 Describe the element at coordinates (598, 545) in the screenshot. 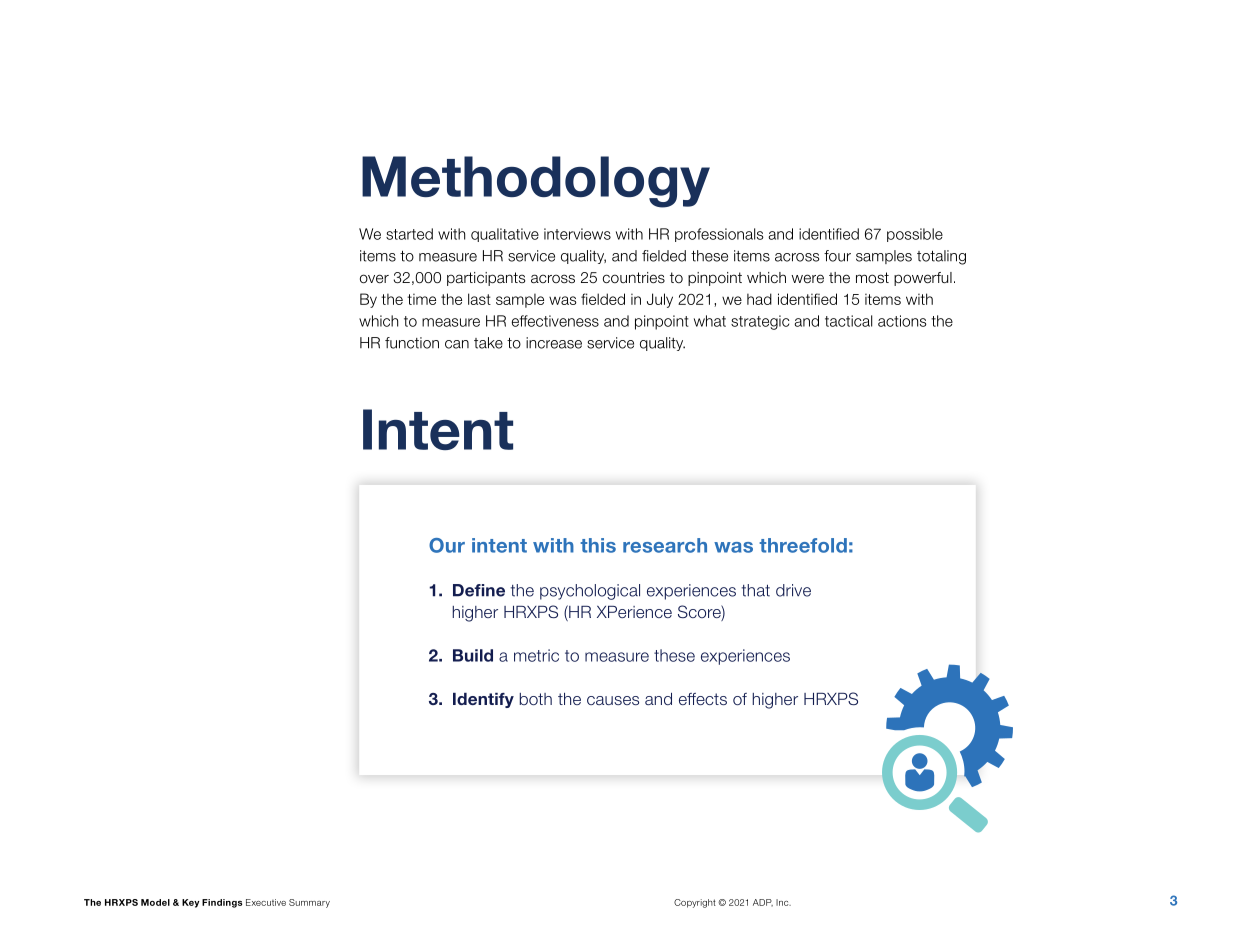

I see `this` at that location.
